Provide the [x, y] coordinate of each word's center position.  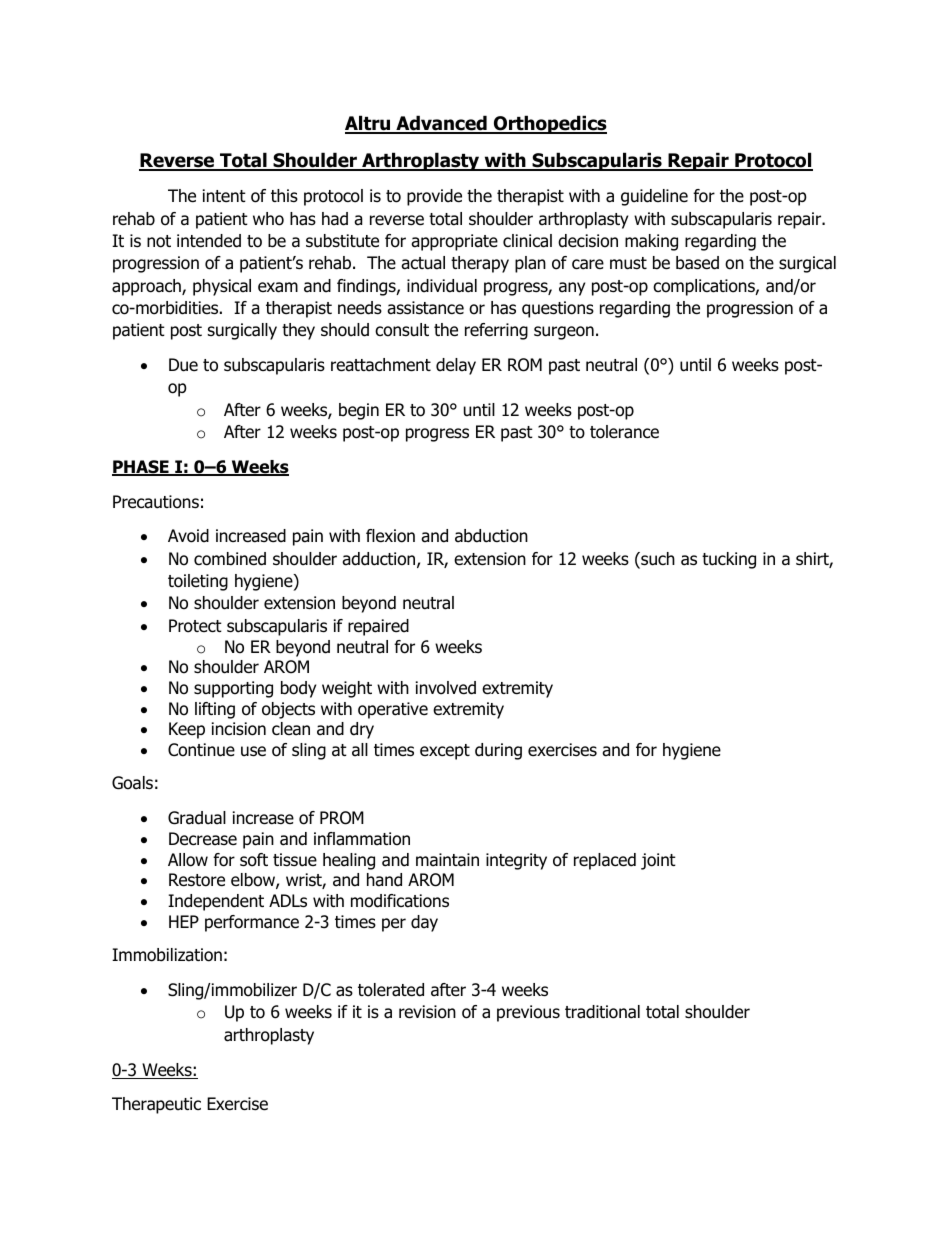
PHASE [141, 468]
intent [224, 196]
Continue [201, 750]
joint [658, 861]
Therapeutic [156, 1105]
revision [427, 1012]
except [445, 752]
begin [359, 411]
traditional [602, 1012]
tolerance [624, 432]
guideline [654, 197]
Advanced [441, 124]
